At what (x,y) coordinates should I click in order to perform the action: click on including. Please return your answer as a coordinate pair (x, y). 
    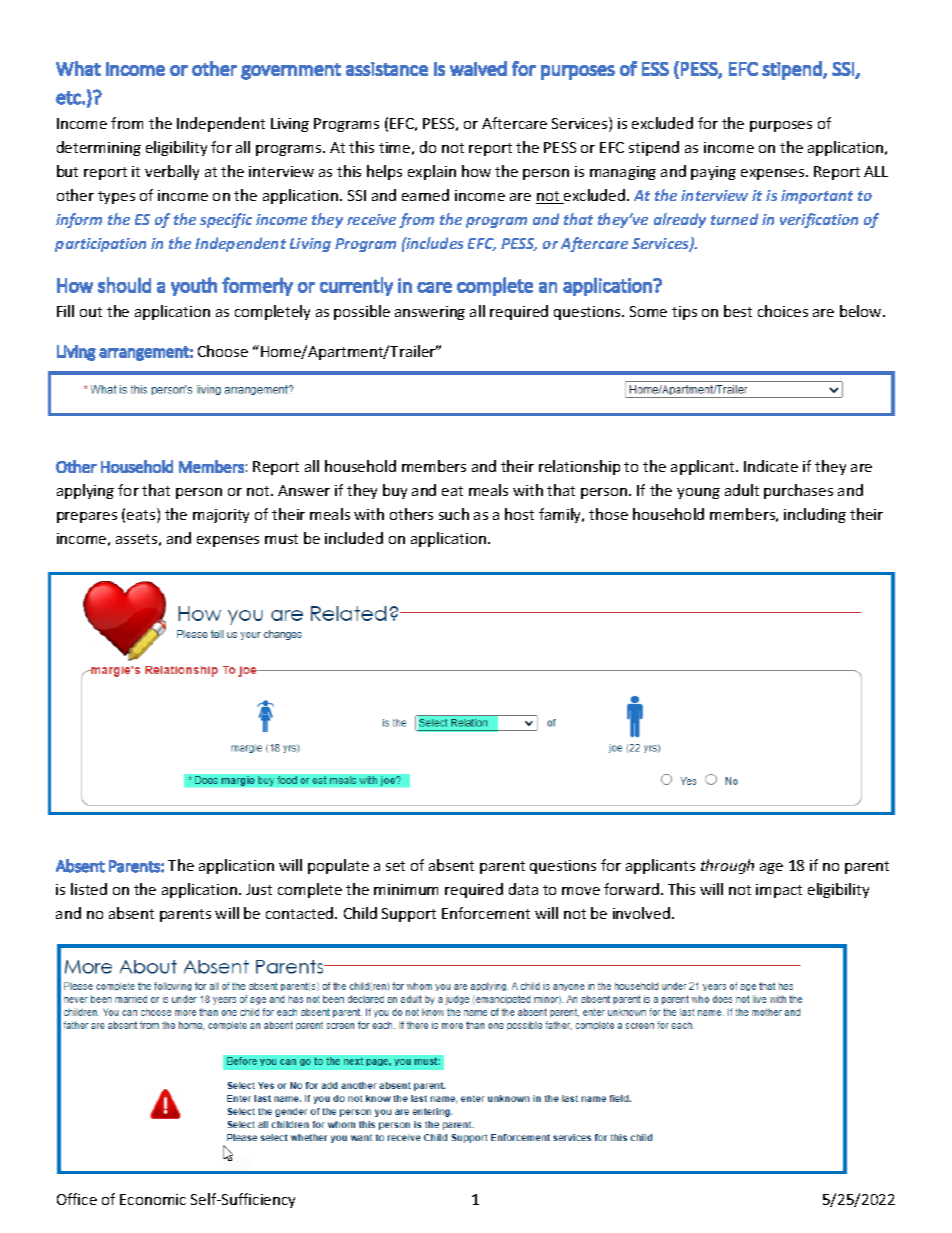
    Looking at the image, I should click on (815, 515).
